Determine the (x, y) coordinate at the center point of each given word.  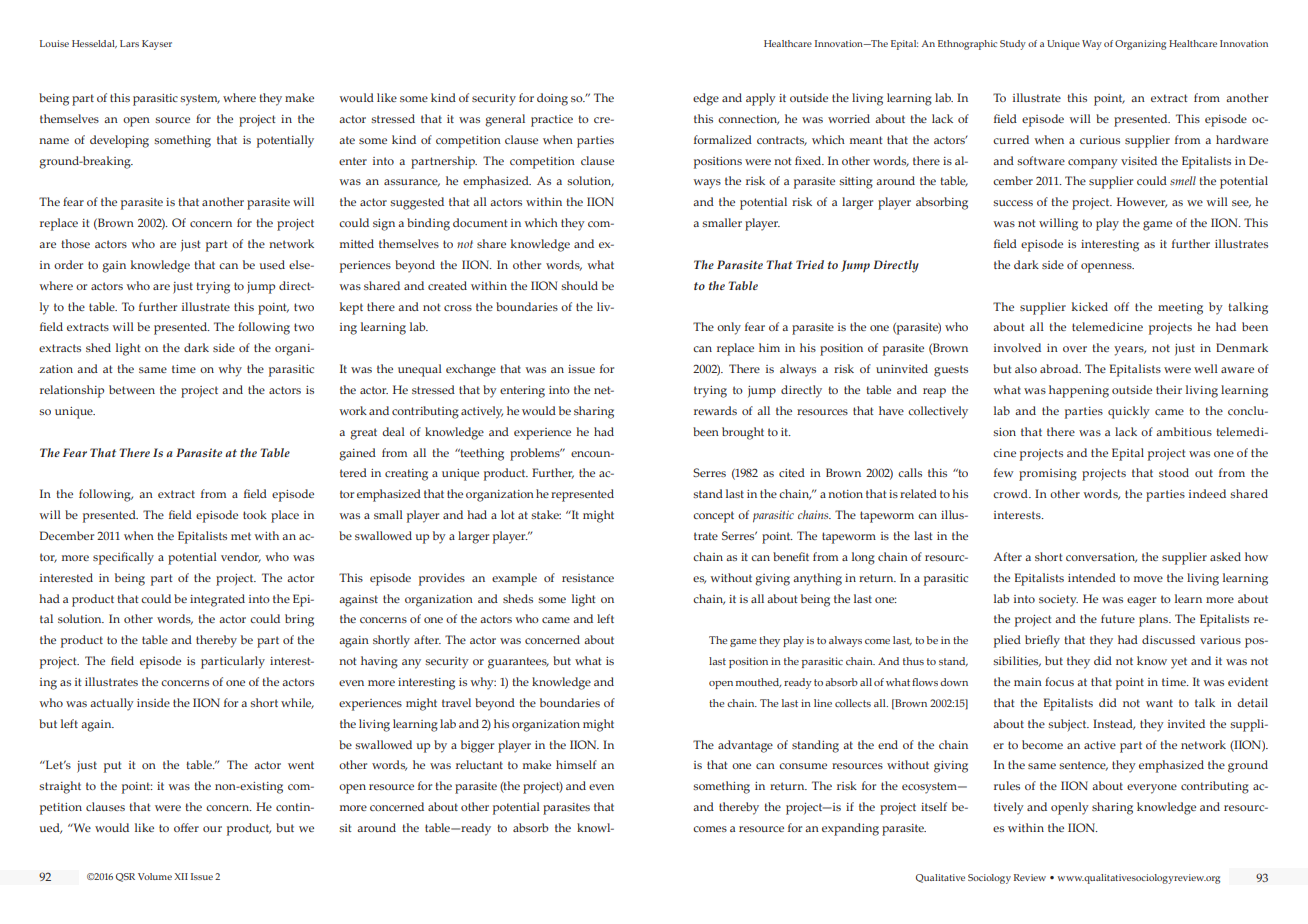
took (255, 514)
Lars (129, 43)
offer (186, 827)
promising (1048, 475)
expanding (850, 829)
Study (1013, 45)
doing (552, 99)
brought (743, 433)
